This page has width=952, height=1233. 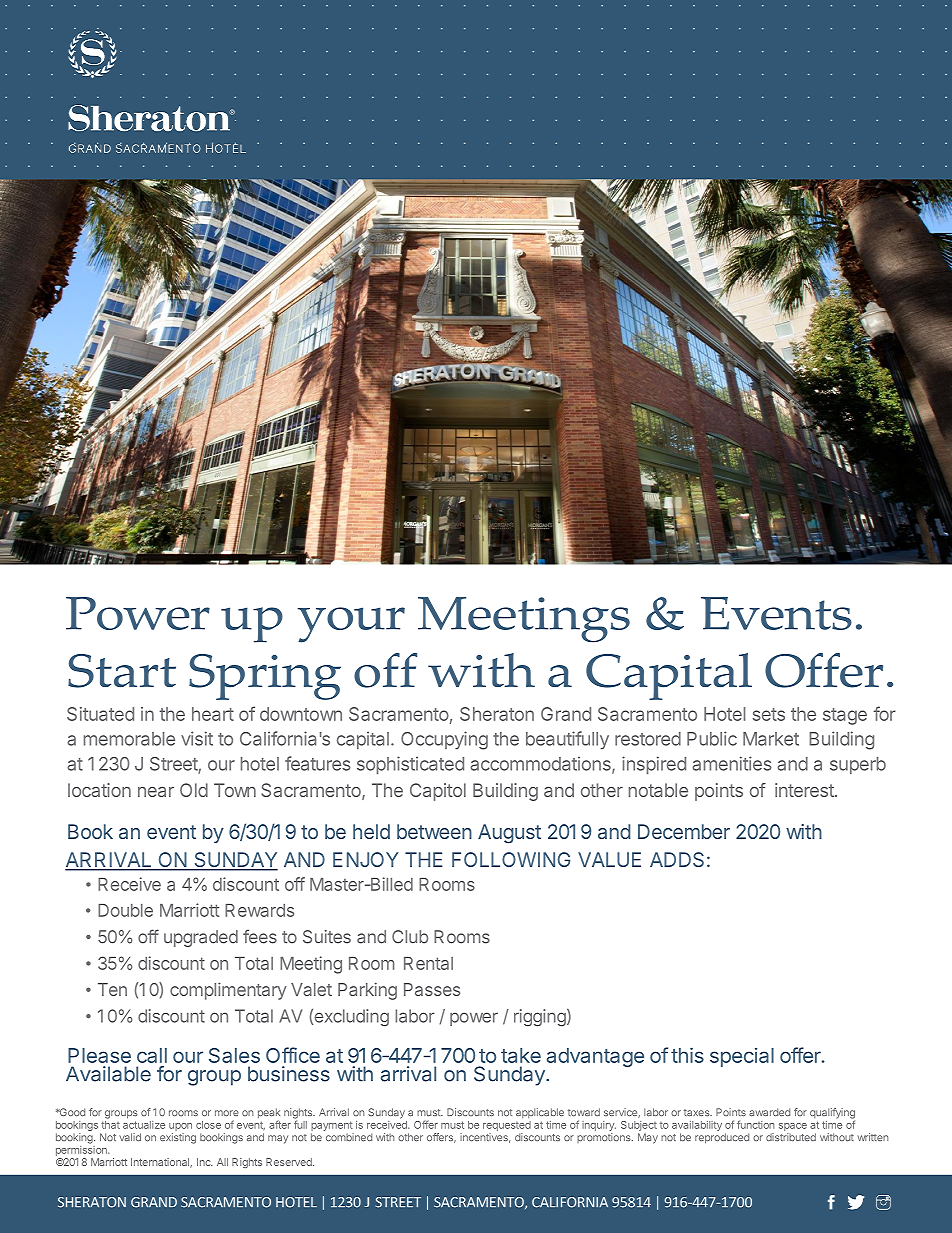 I want to click on Start, so click(x=122, y=671).
